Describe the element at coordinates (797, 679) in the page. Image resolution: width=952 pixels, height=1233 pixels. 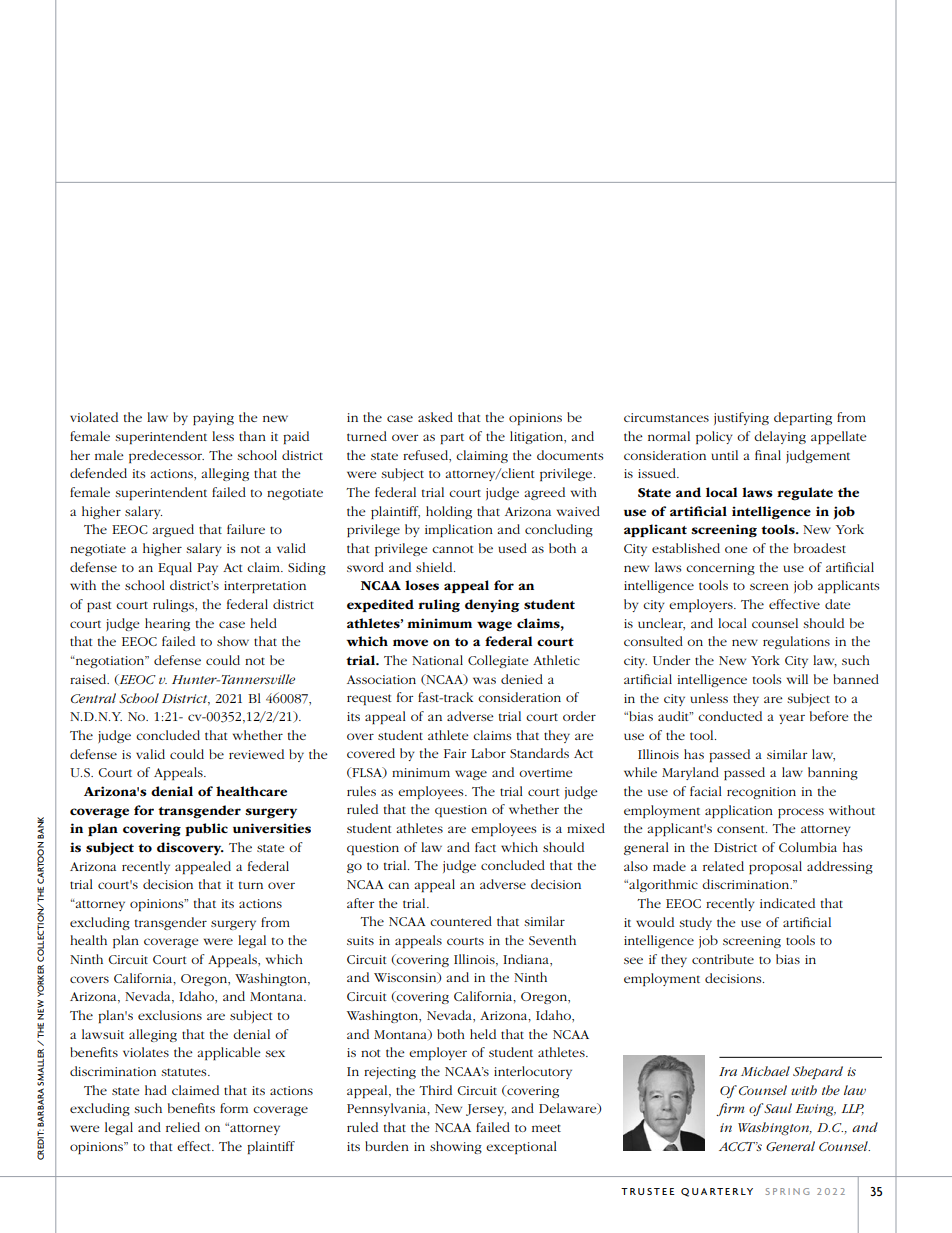
I see `will` at that location.
